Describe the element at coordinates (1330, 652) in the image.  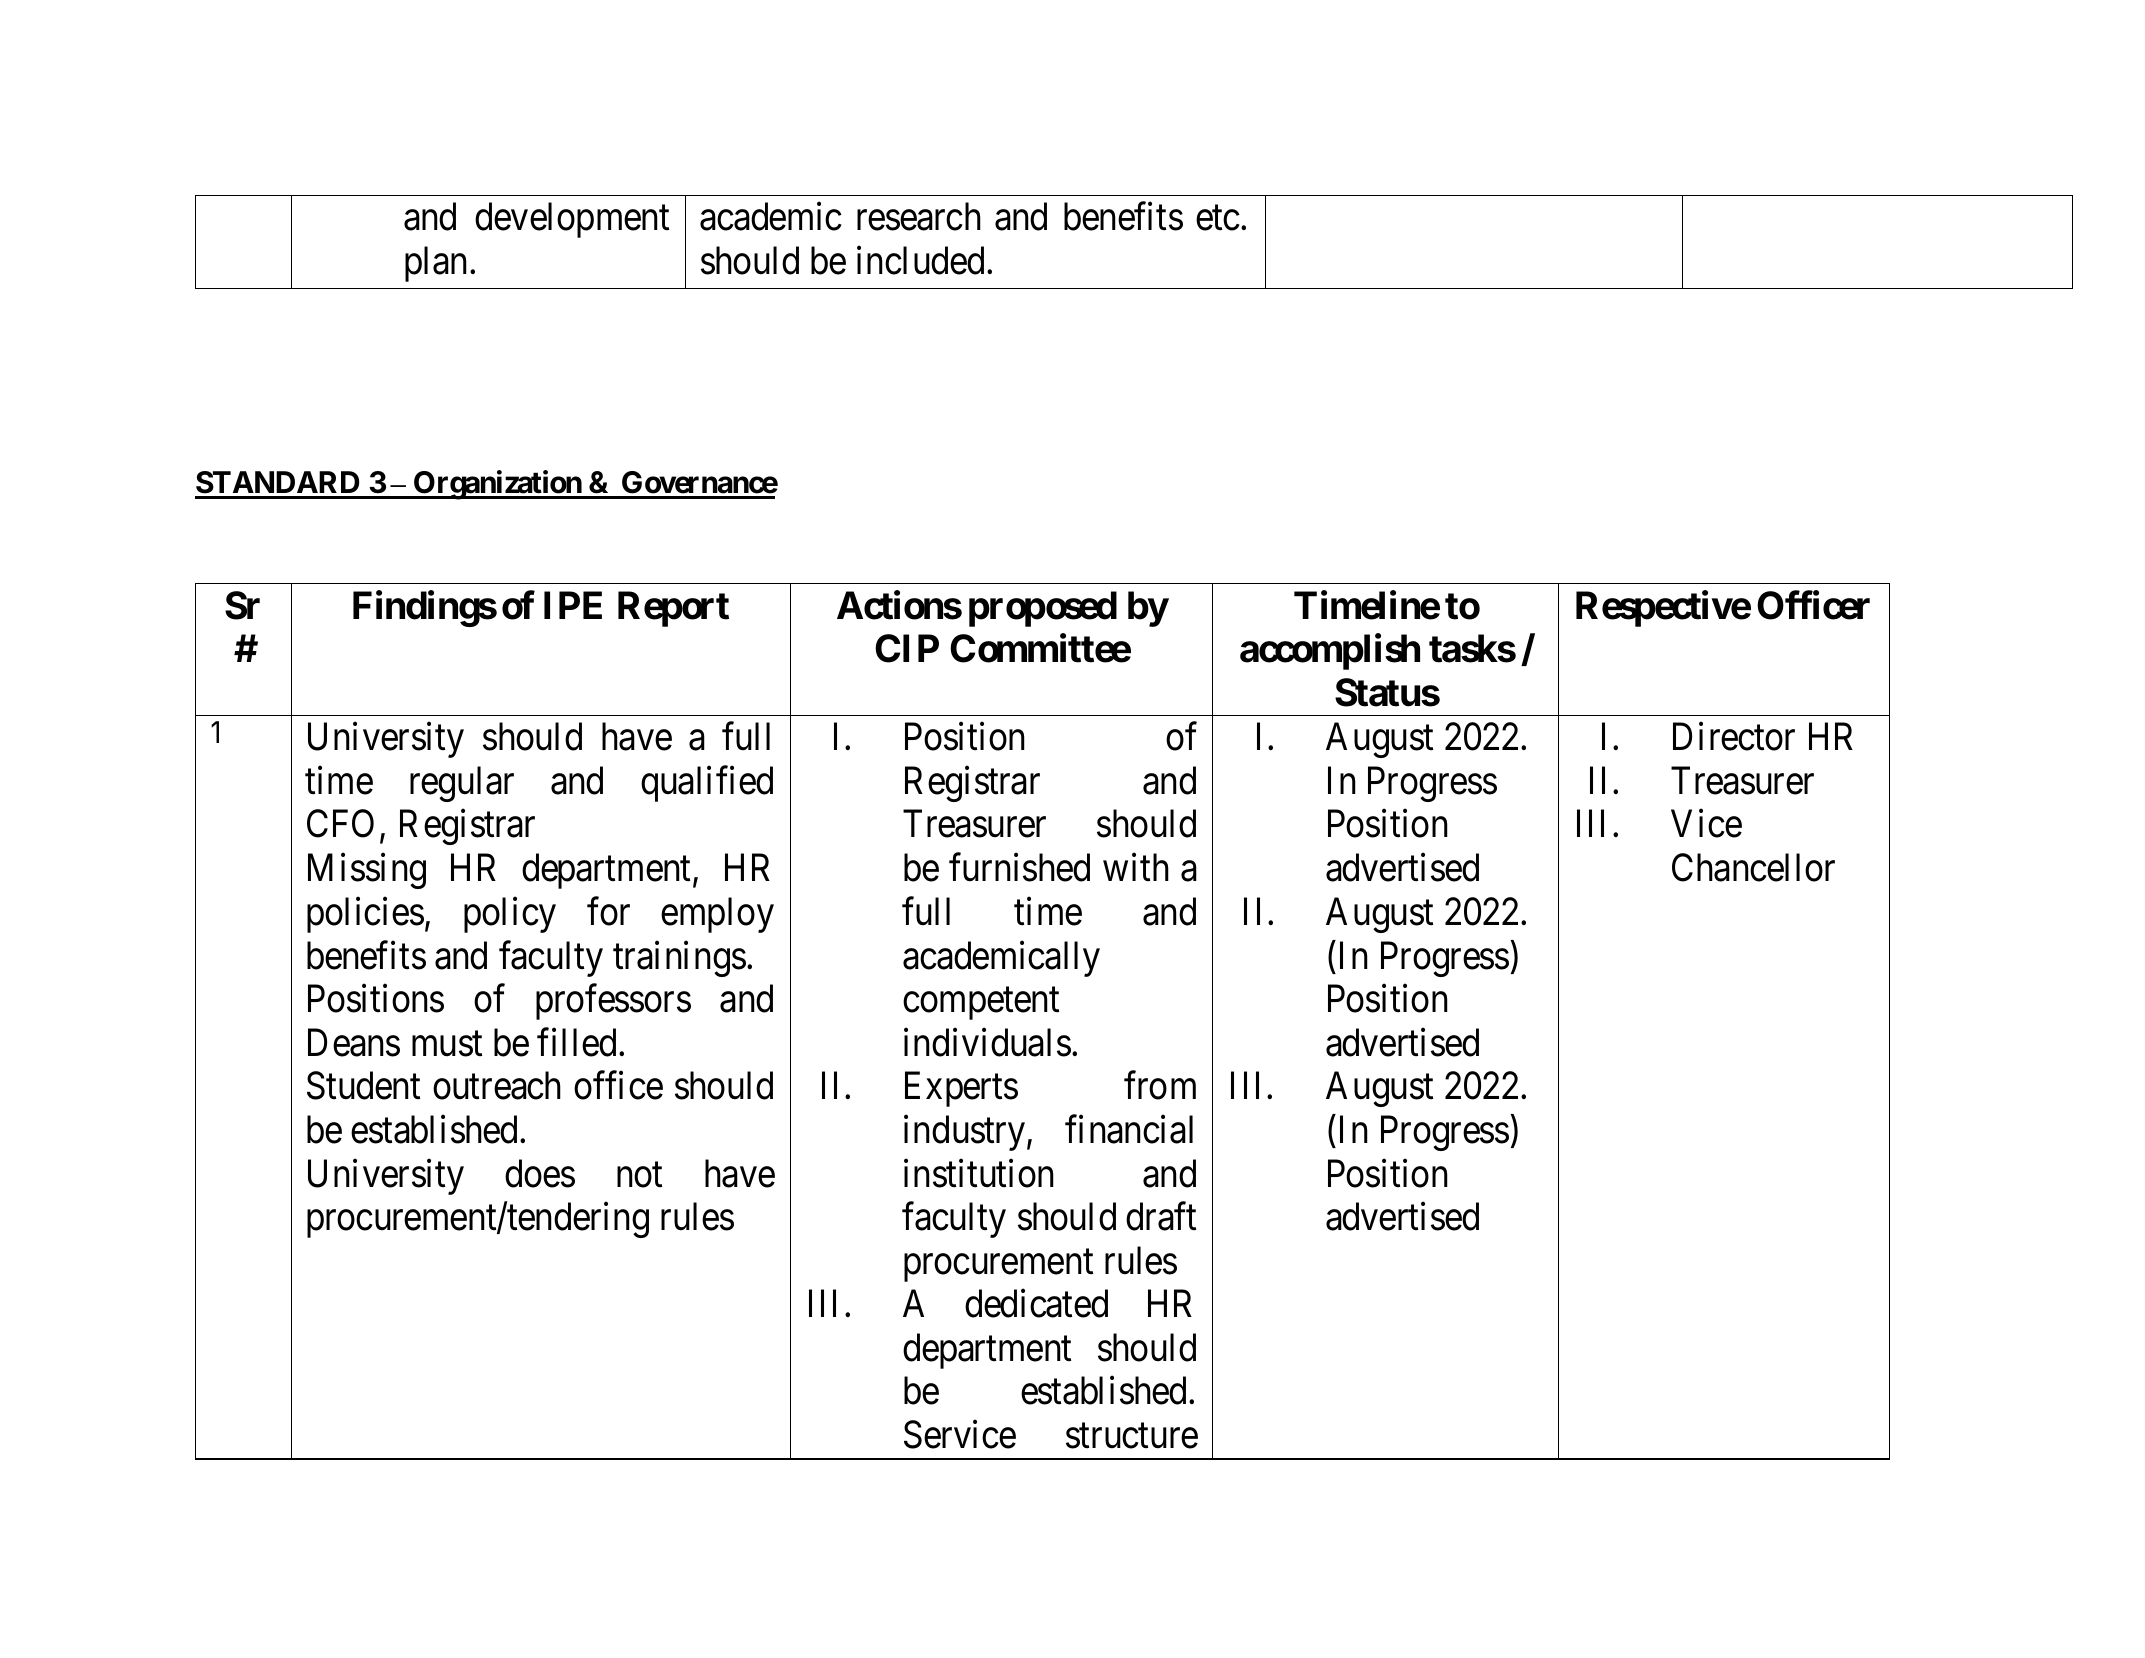
I see `accomplish` at that location.
